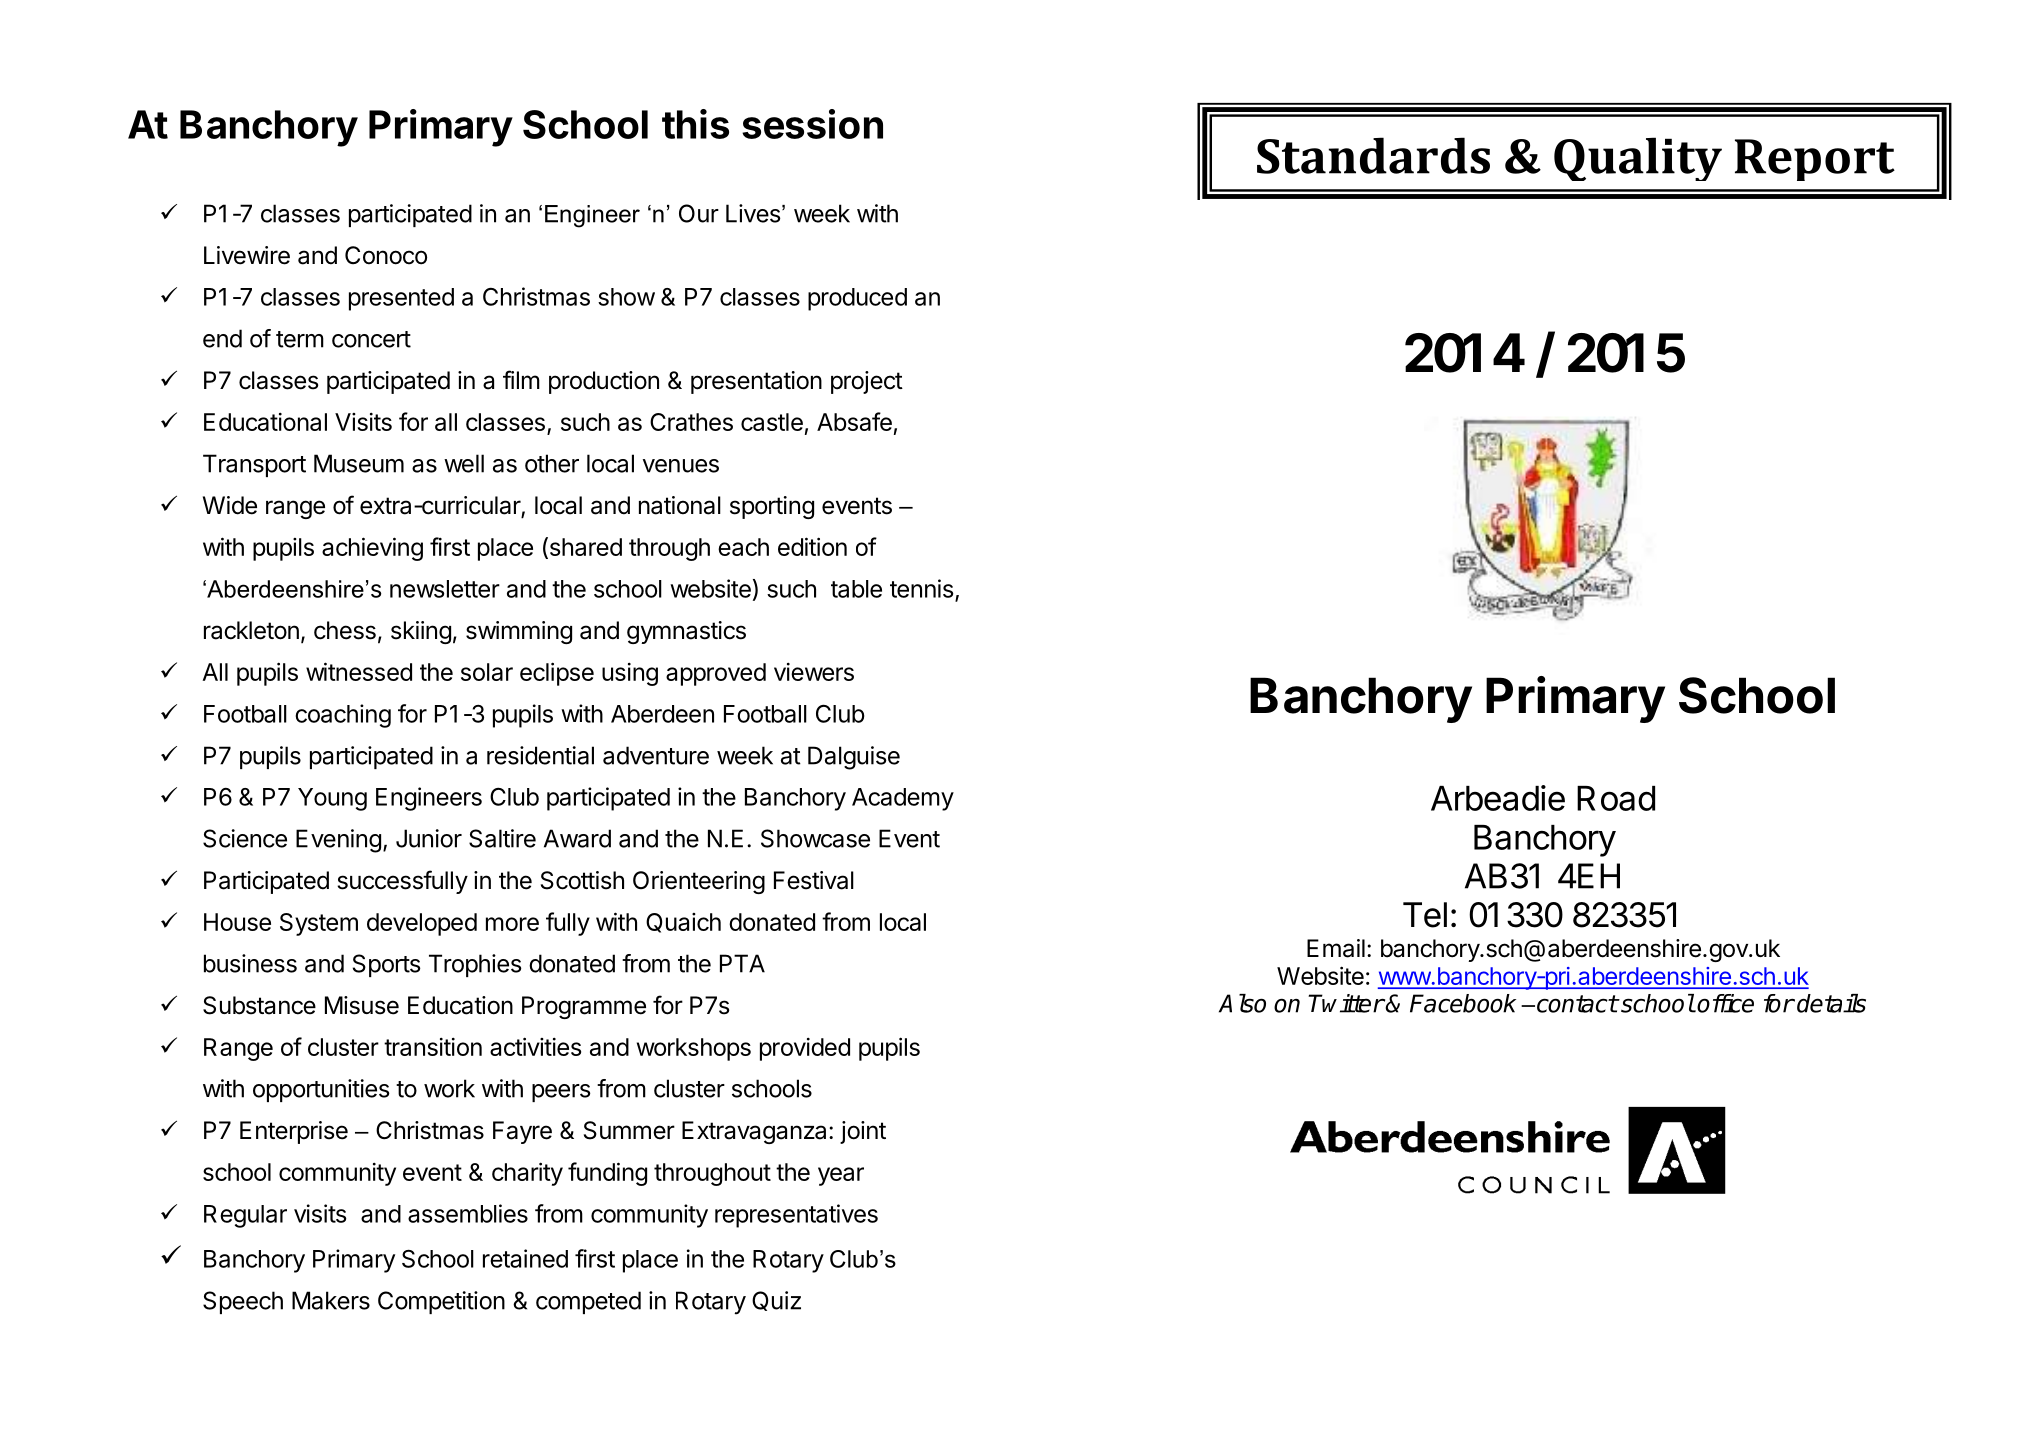 The height and width of the screenshot is (1437, 2032). Describe the element at coordinates (372, 549) in the screenshot. I see `achieving` at that location.
